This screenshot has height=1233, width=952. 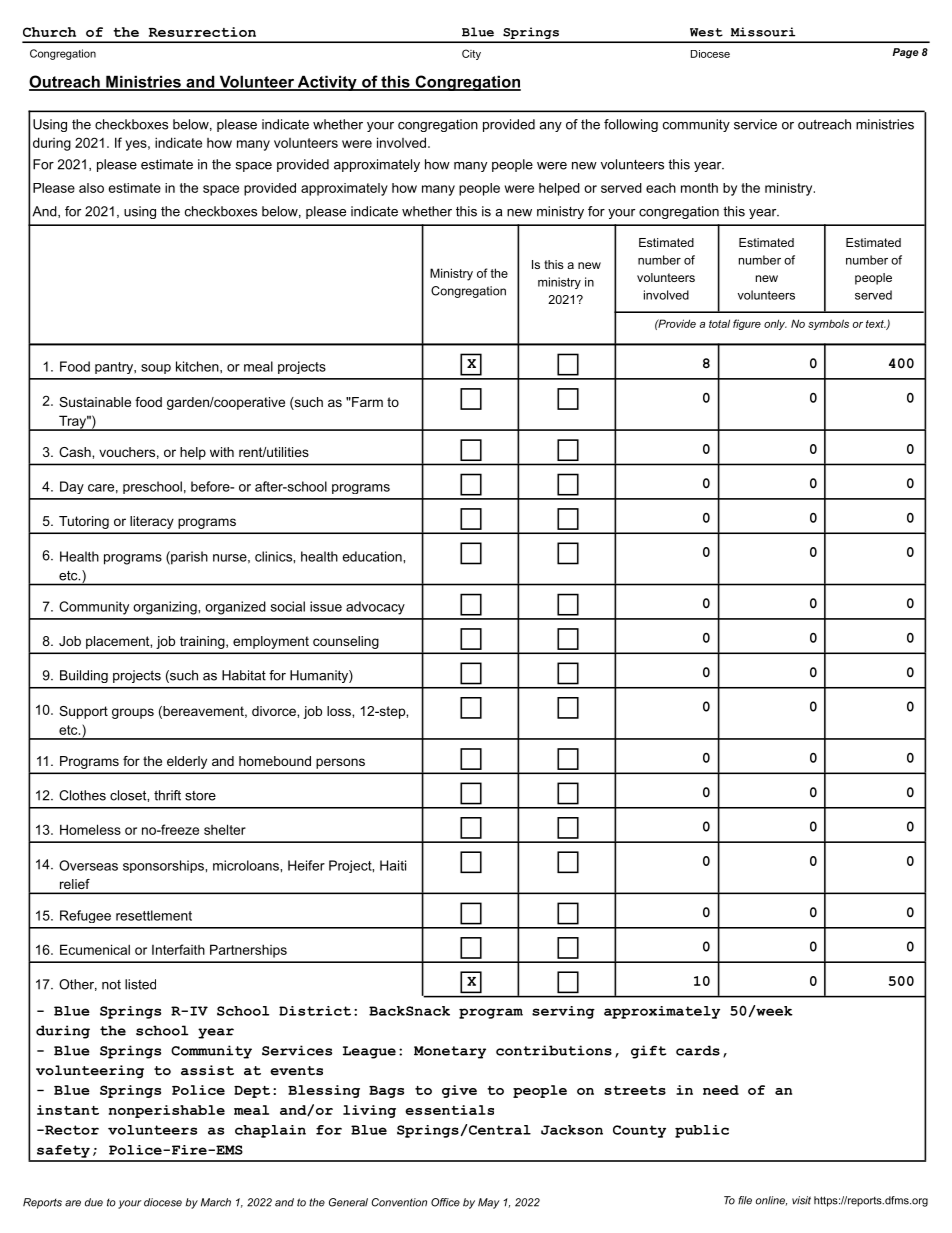 I want to click on Resurrection, so click(x=202, y=32).
